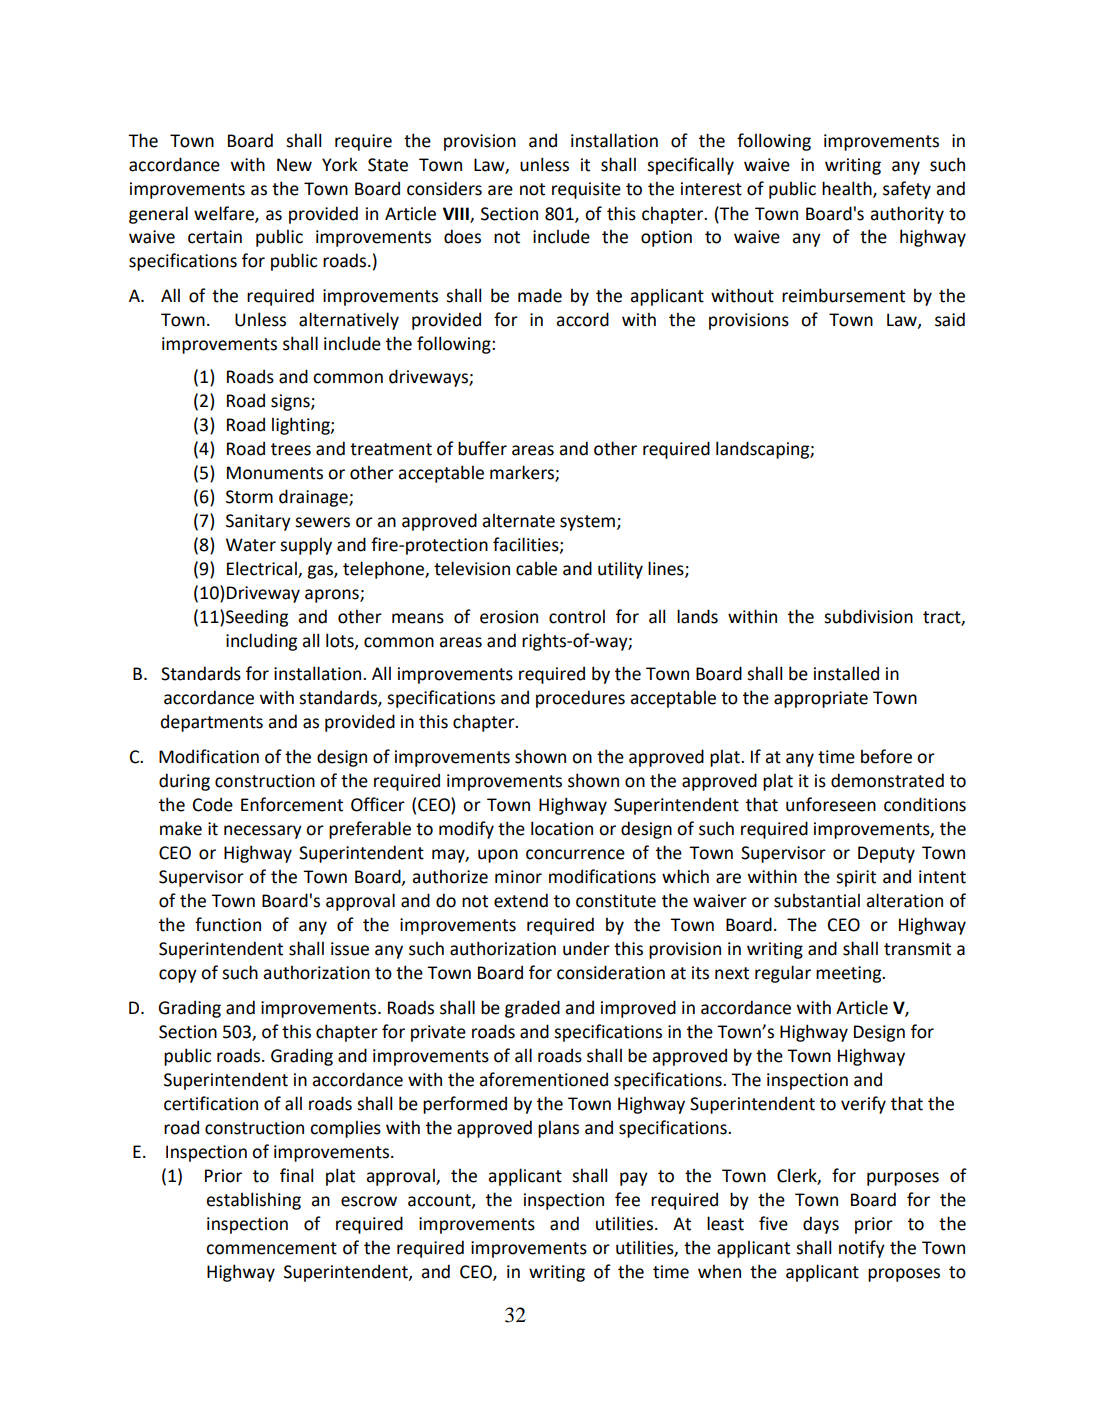 The height and width of the image is (1416, 1095). What do you see at coordinates (848, 189) in the image?
I see `health` at bounding box center [848, 189].
